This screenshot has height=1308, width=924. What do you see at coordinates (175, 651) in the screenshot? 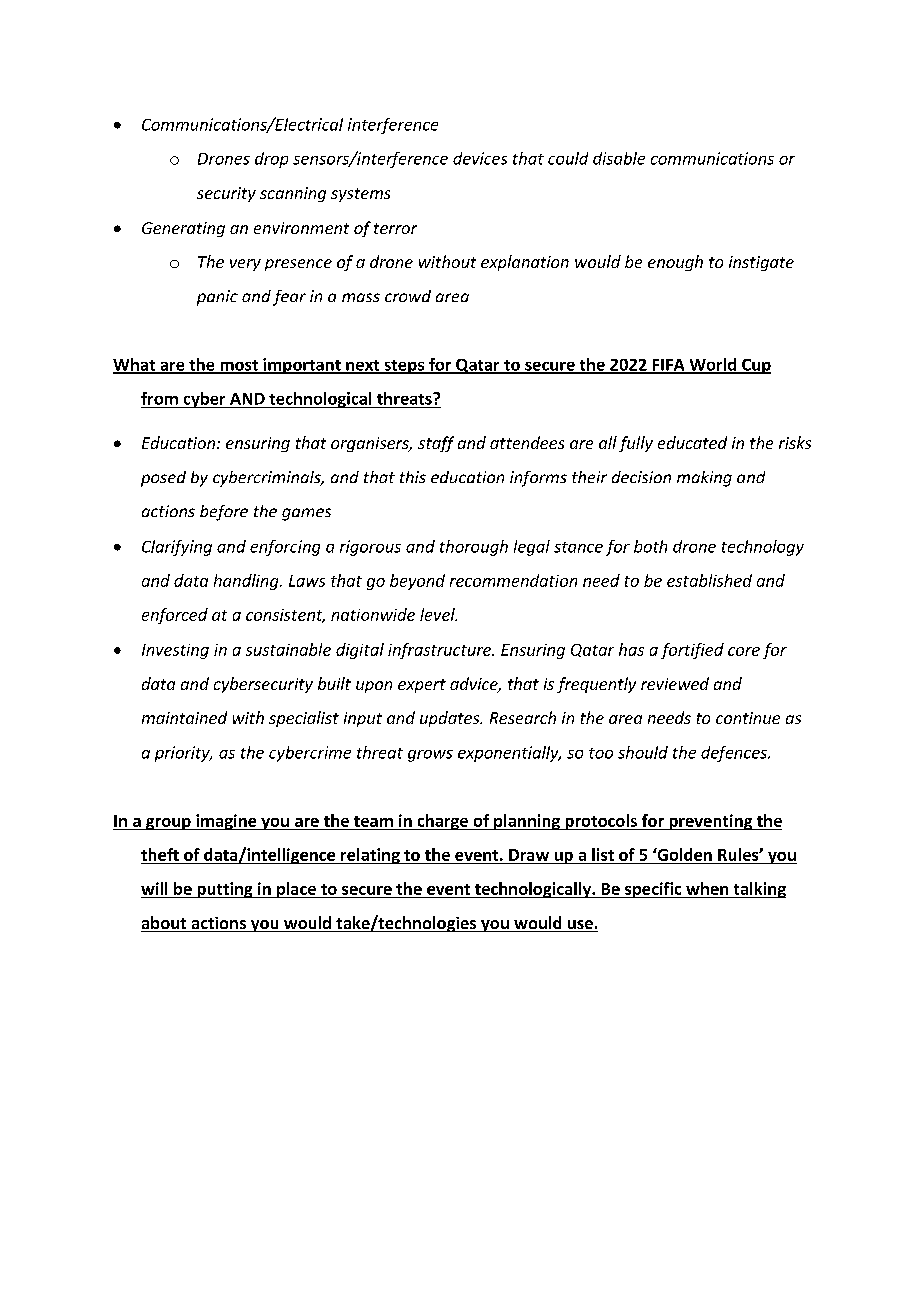
I see `Investing` at bounding box center [175, 651].
